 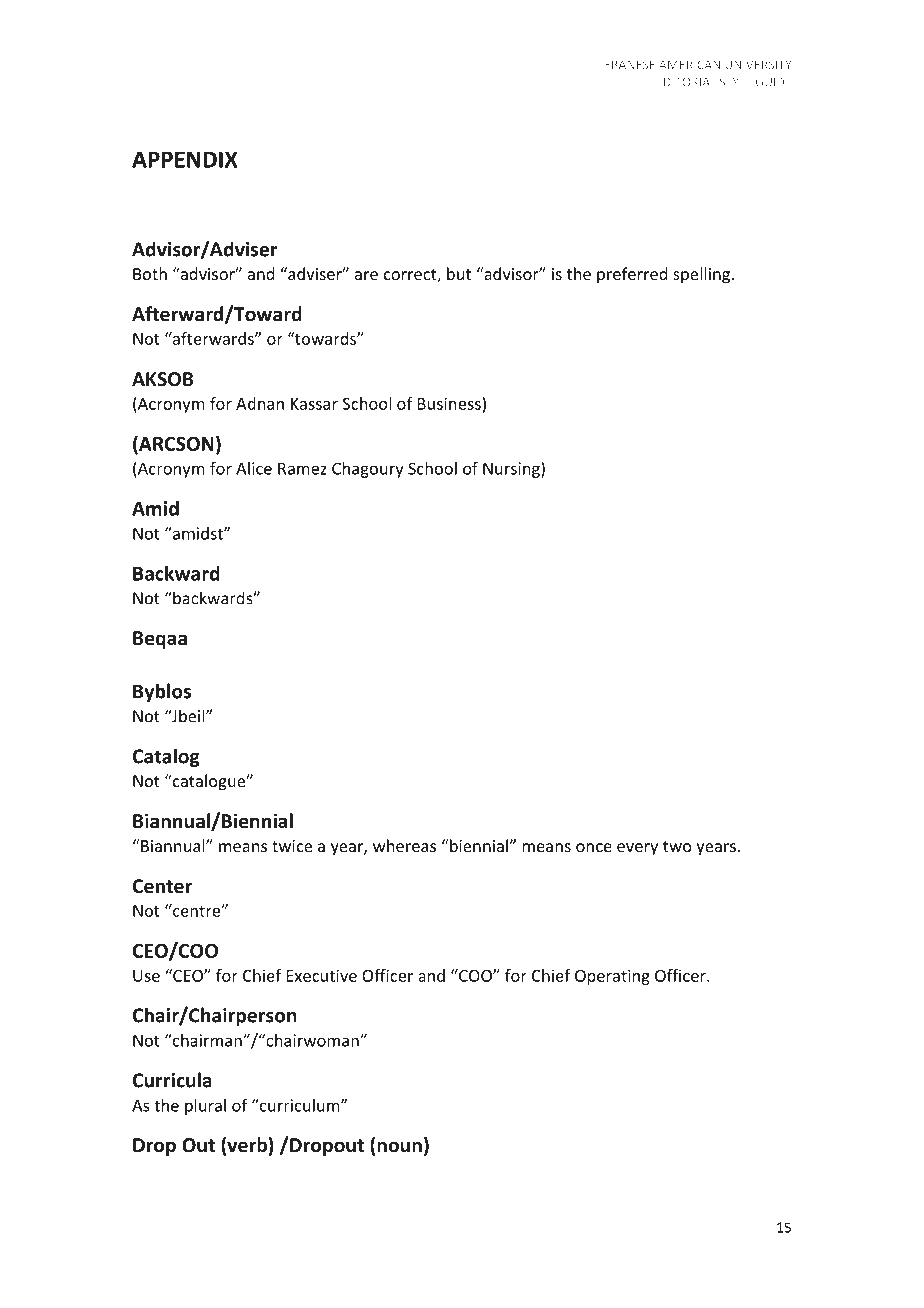 I want to click on twice, so click(x=292, y=846).
